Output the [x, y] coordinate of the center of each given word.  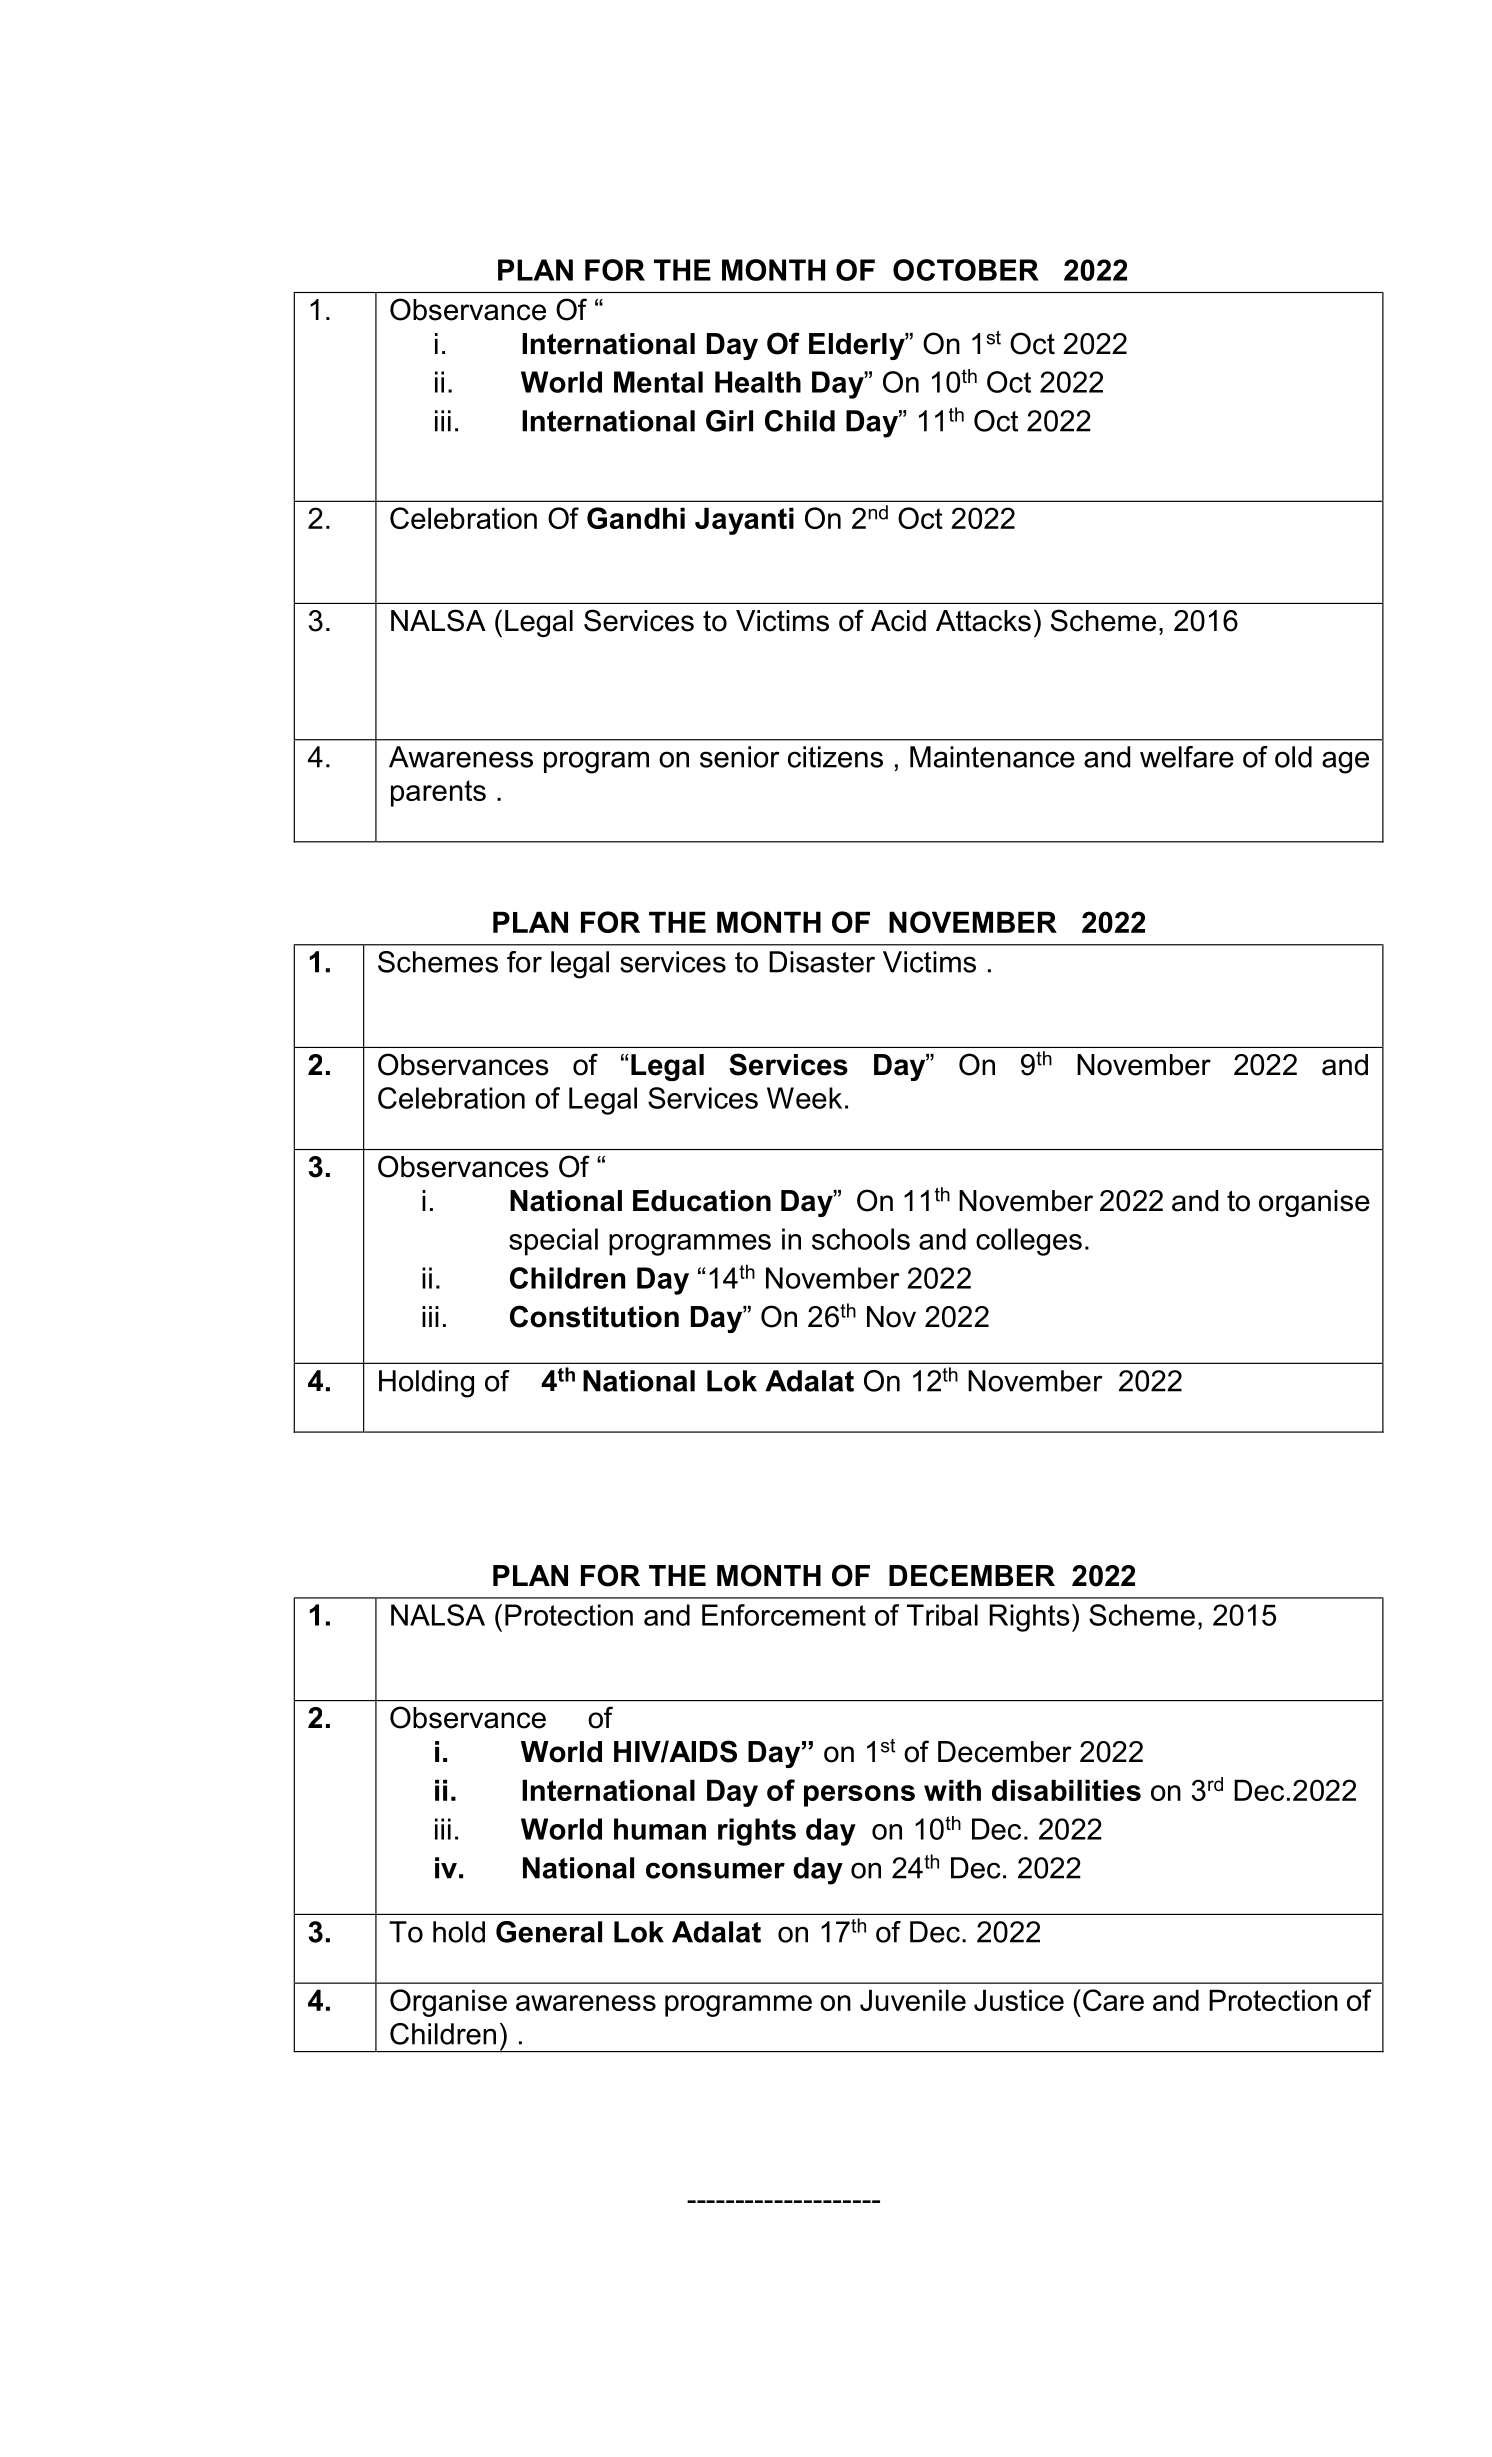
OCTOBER [966, 270]
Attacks [983, 621]
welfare [1187, 757]
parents [438, 793]
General [549, 1932]
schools [861, 1239]
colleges [1029, 1242]
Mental [658, 382]
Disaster [822, 962]
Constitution [594, 1316]
